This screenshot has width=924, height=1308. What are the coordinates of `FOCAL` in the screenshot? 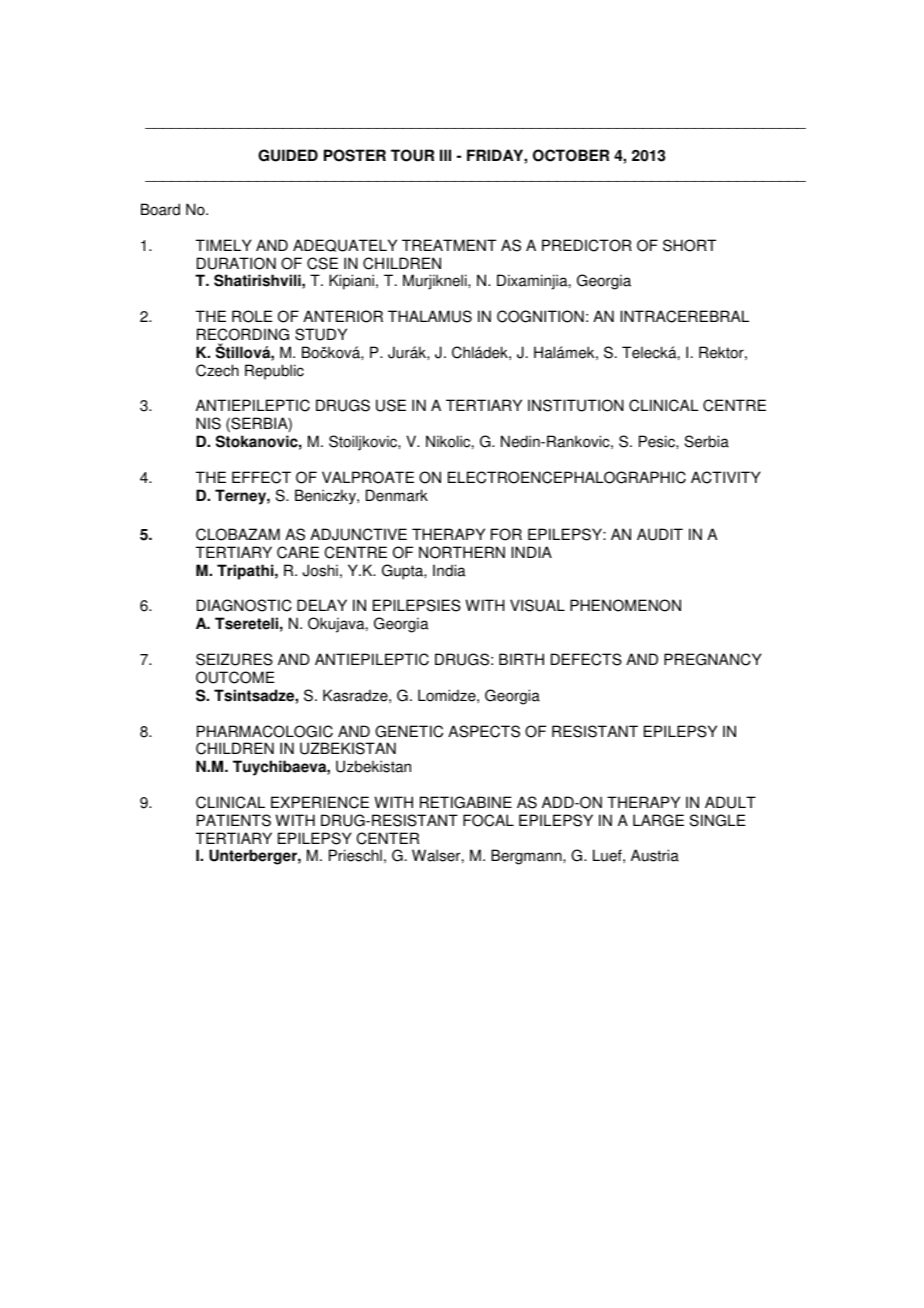 It's located at (488, 820).
